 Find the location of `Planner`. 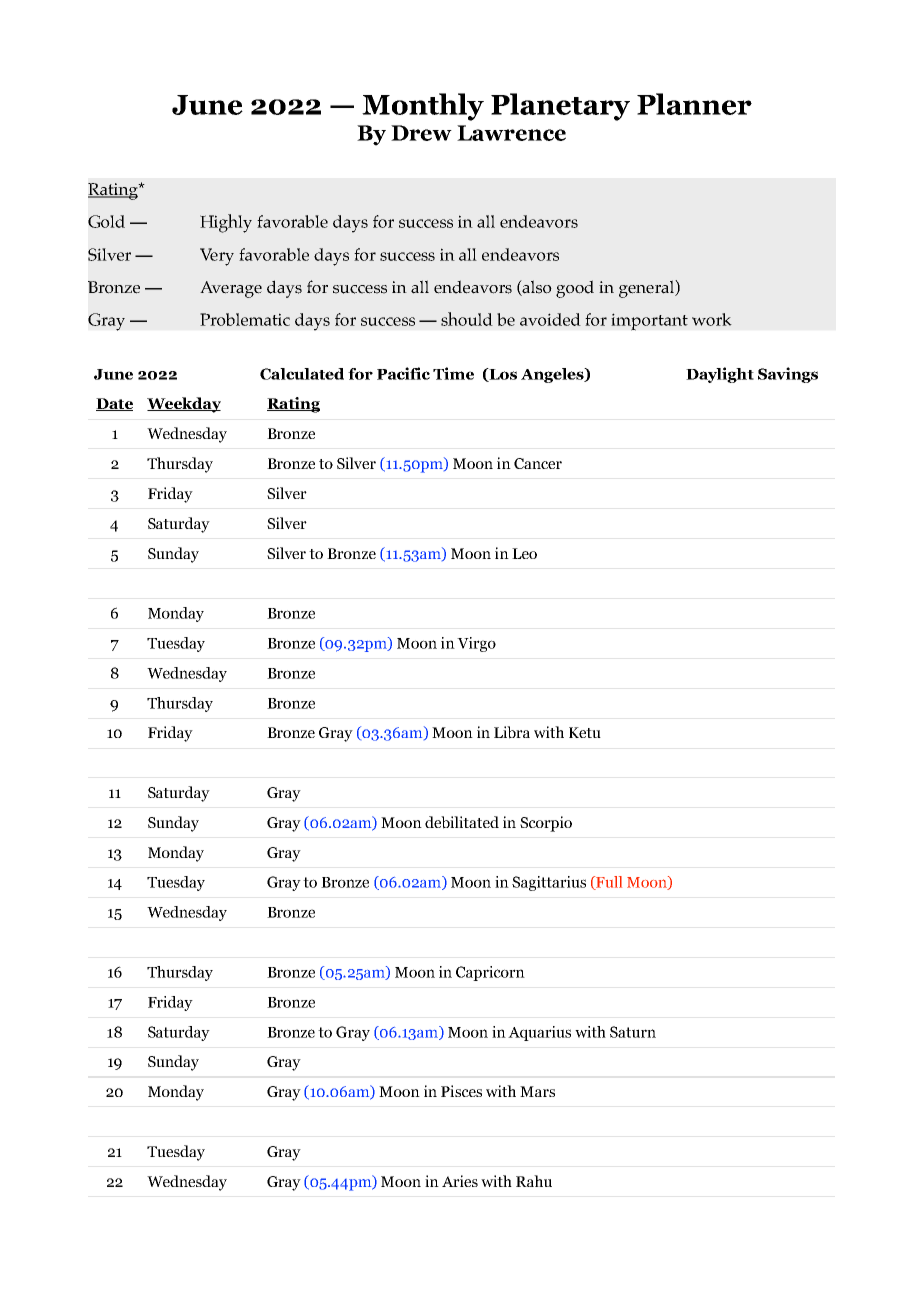

Planner is located at coordinates (694, 104).
